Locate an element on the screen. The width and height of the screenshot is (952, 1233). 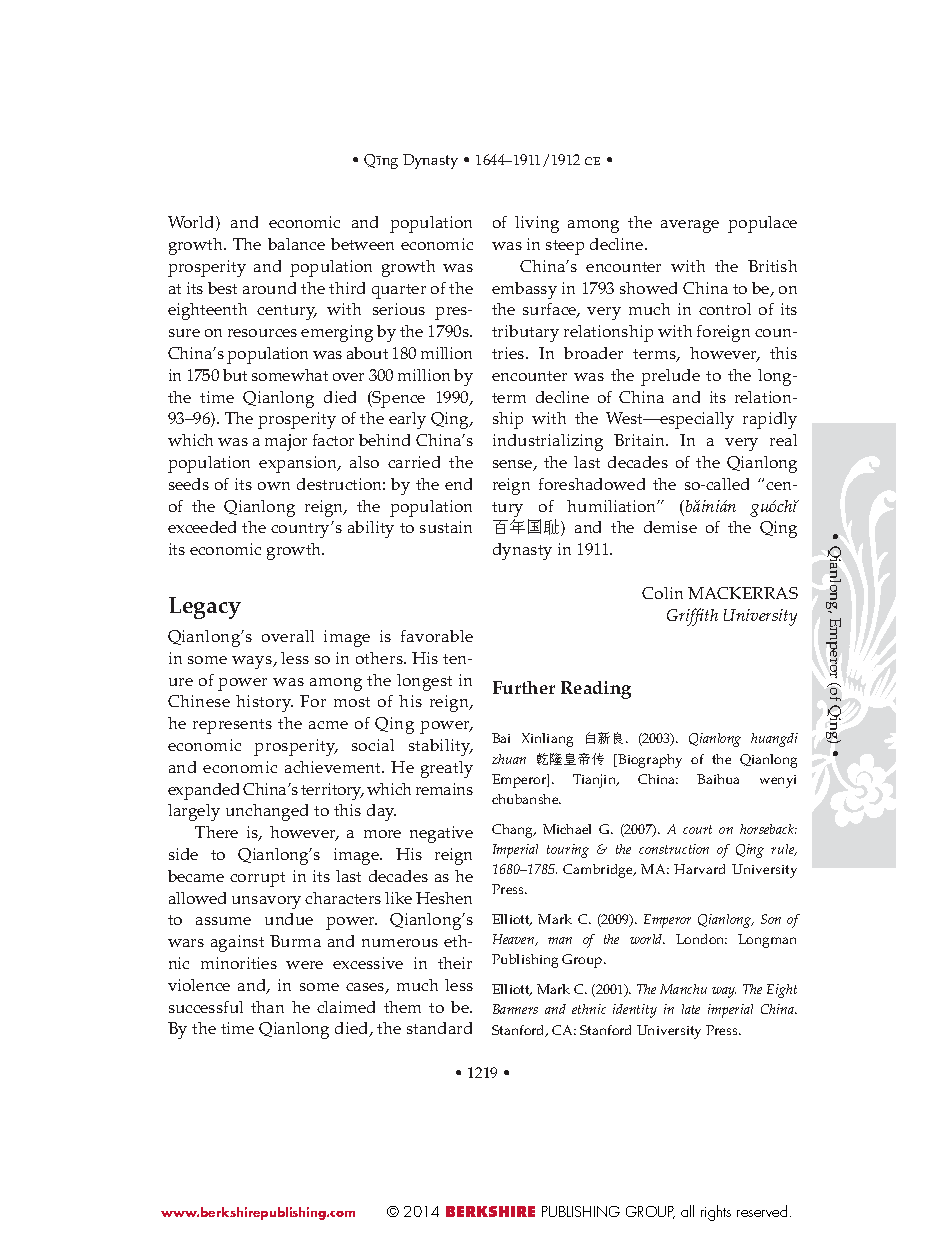
rights is located at coordinates (716, 1213).
